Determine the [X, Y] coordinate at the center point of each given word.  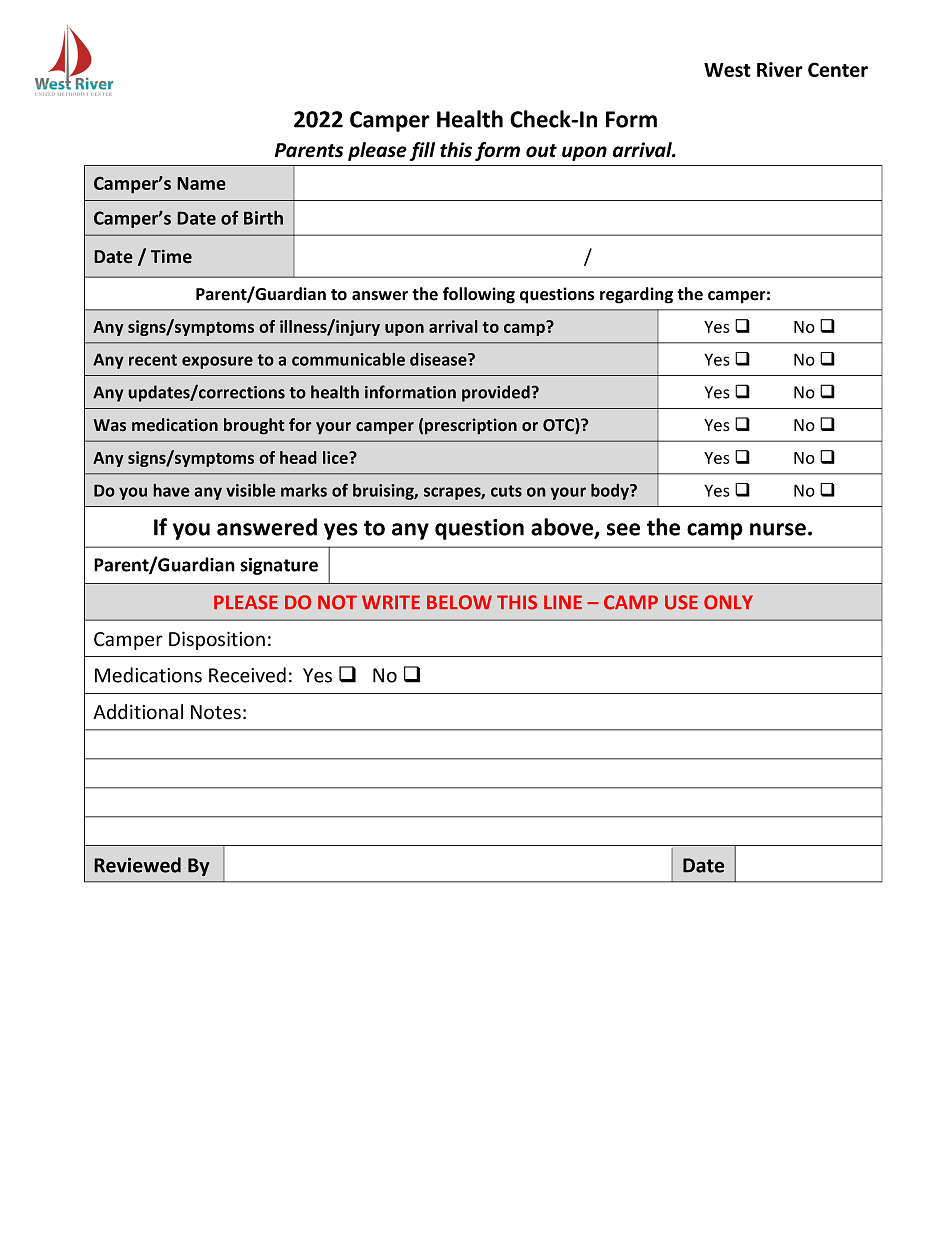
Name [201, 183]
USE [681, 602]
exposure [217, 362]
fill [422, 151]
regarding [636, 295]
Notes [216, 712]
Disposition [217, 640]
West [727, 70]
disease [439, 359]
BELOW [459, 602]
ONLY [728, 602]
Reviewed [137, 865]
